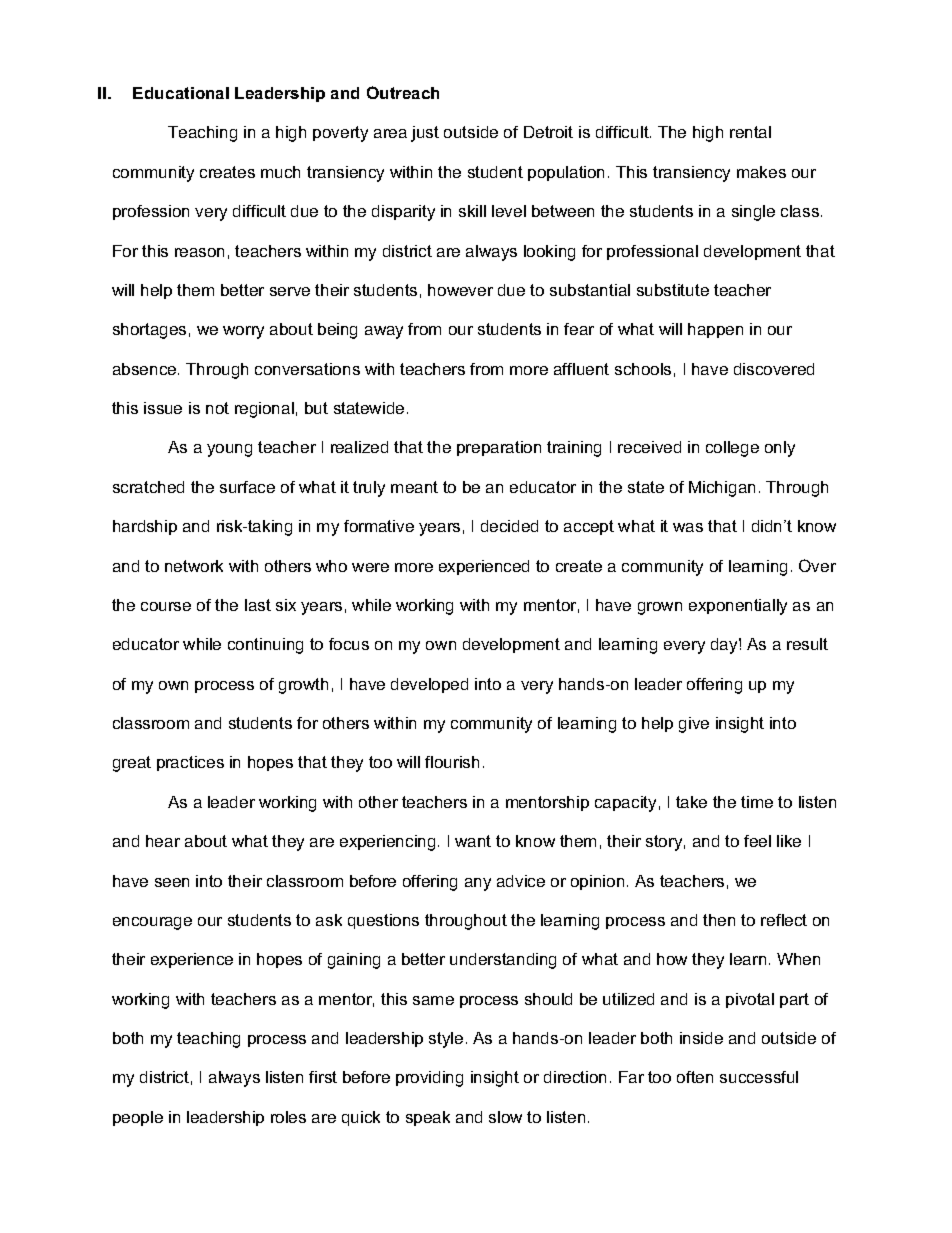  What do you see at coordinates (750, 132) in the screenshot?
I see `rental` at bounding box center [750, 132].
